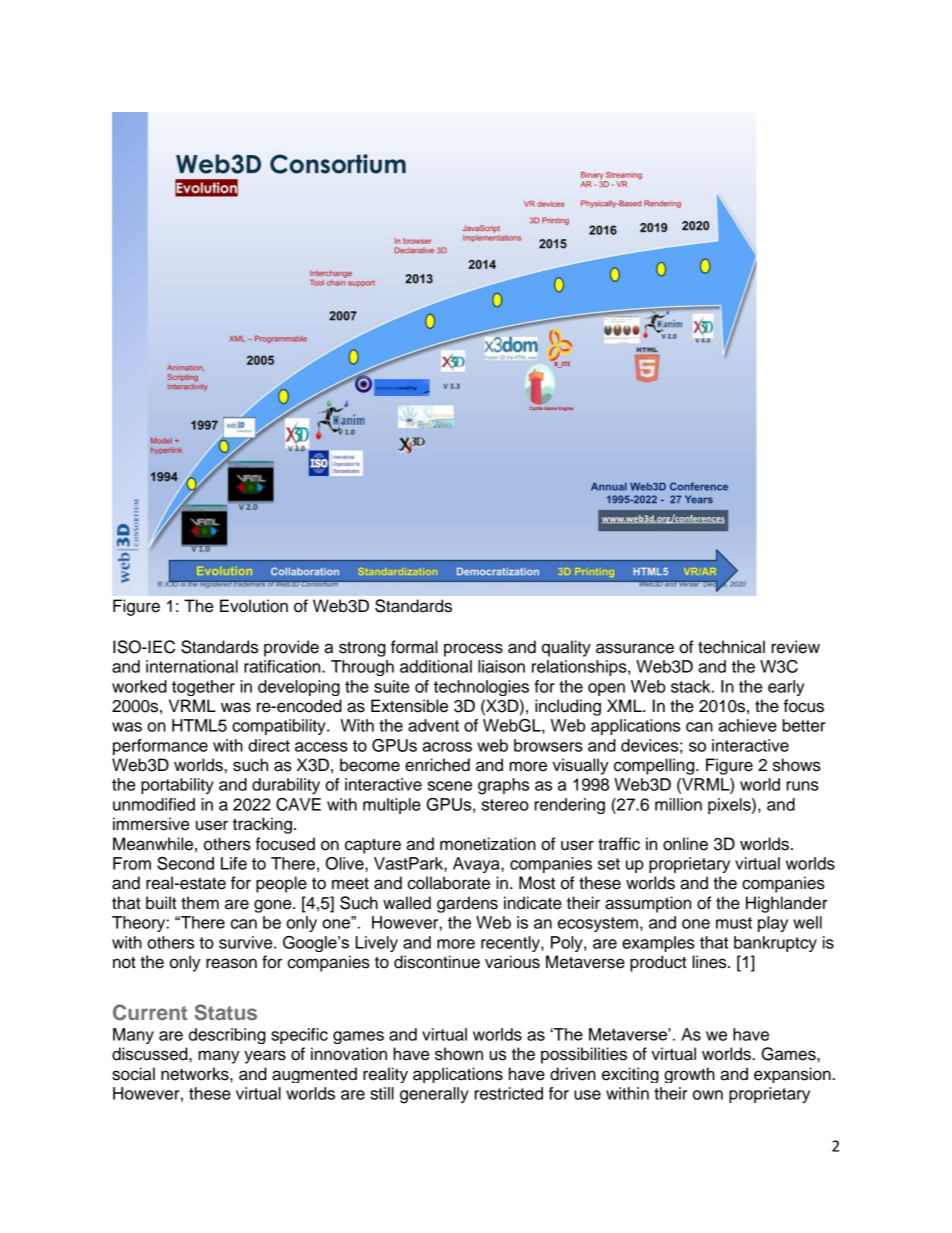 This screenshot has width=952, height=1233. I want to click on Second, so click(185, 863).
